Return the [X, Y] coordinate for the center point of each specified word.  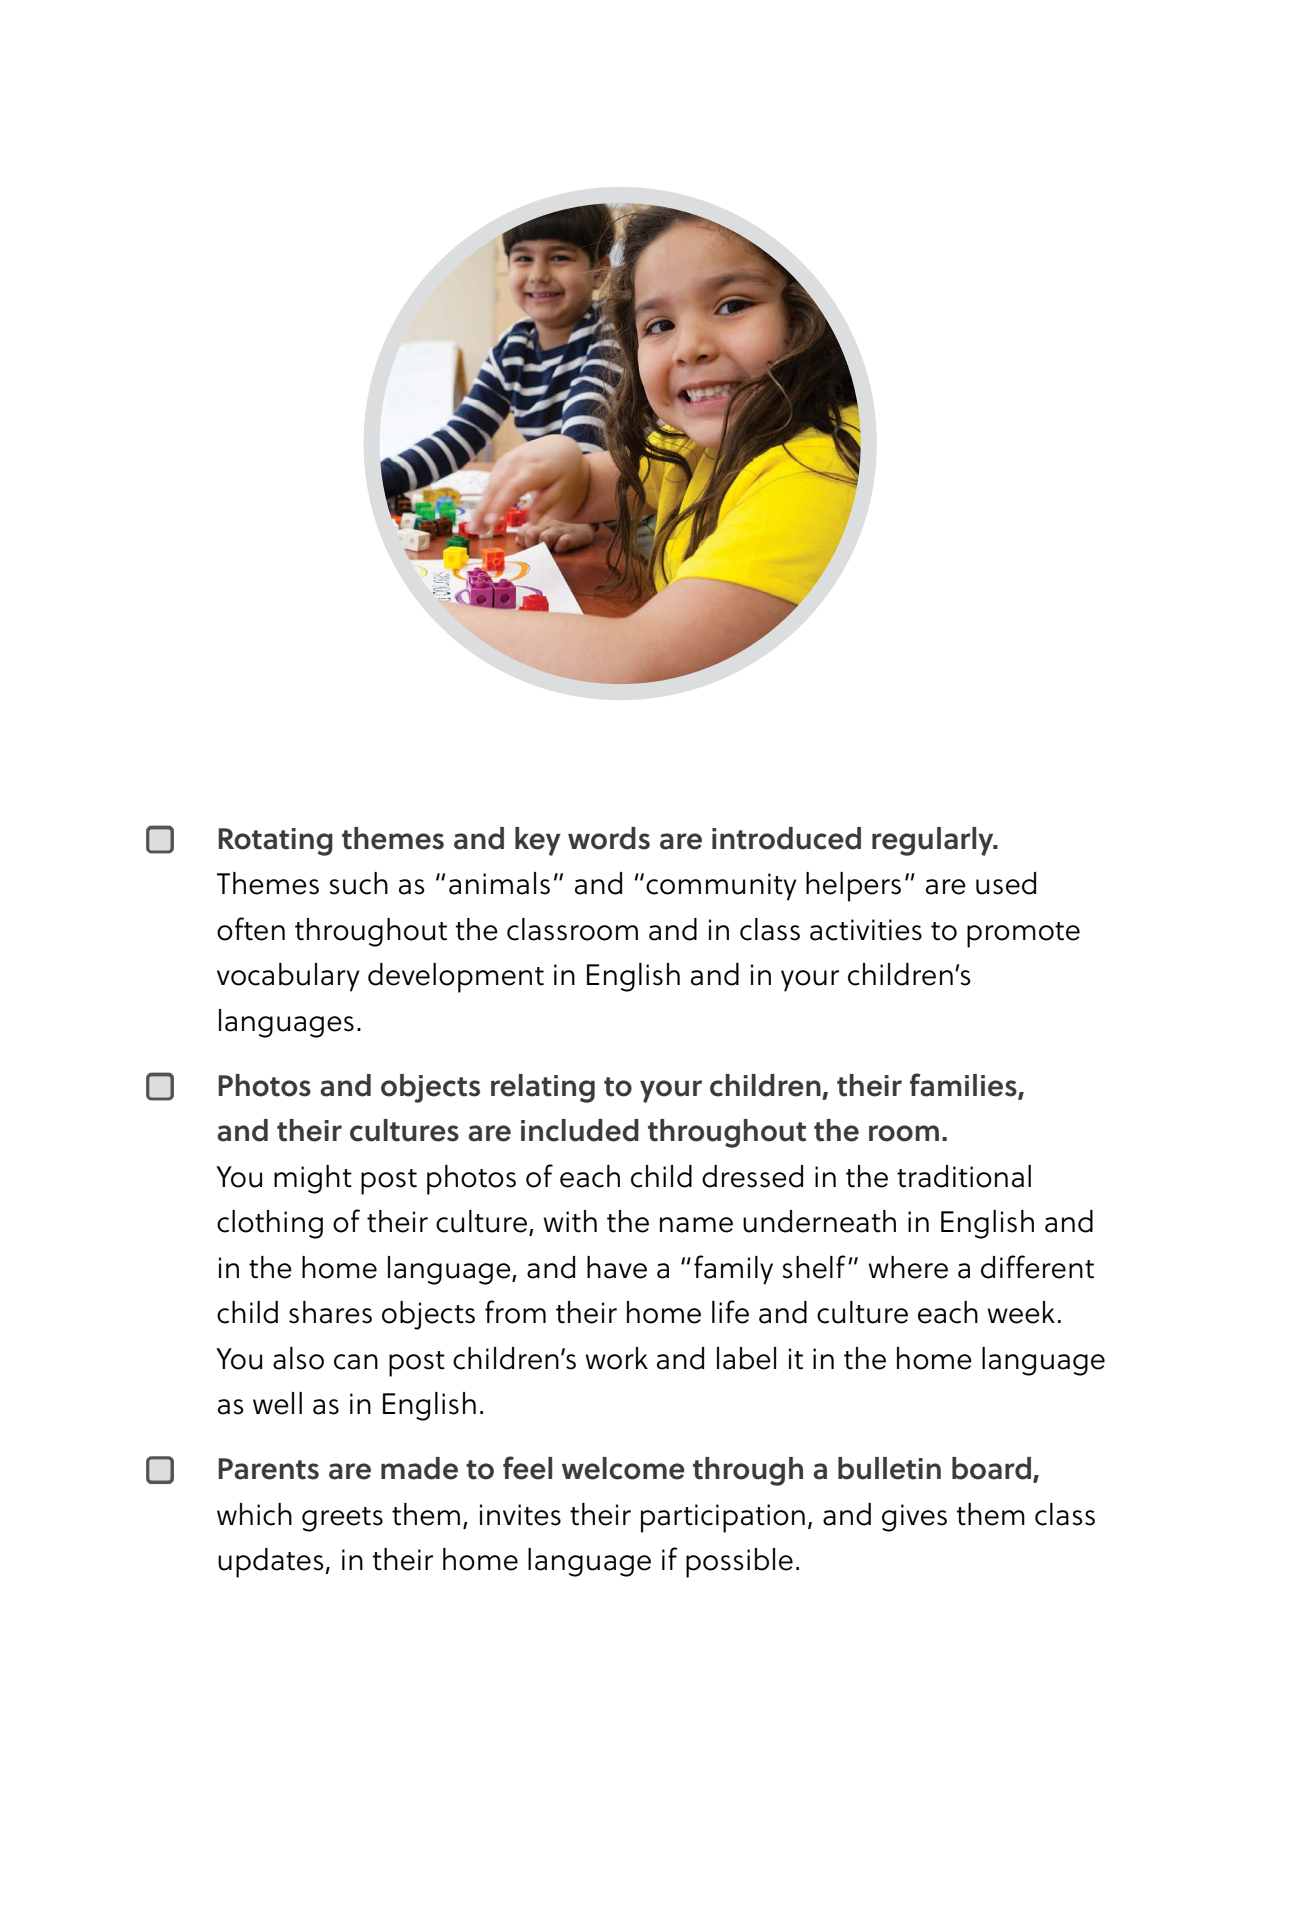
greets [342, 1519]
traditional [964, 1176]
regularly [934, 841]
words [609, 838]
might [313, 1179]
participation [723, 1518]
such [358, 883]
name [696, 1225]
